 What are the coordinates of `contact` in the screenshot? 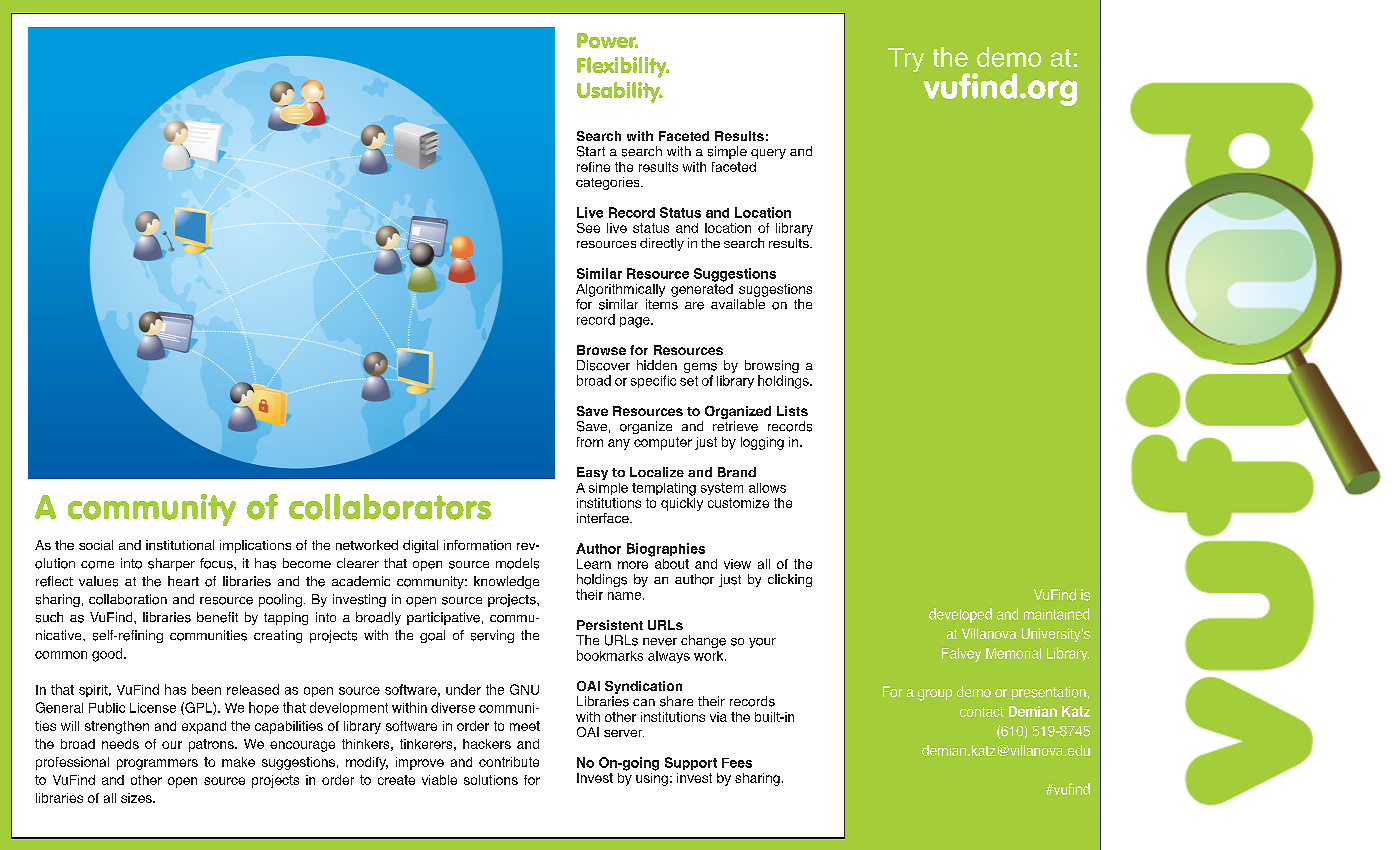 It's located at (982, 712).
